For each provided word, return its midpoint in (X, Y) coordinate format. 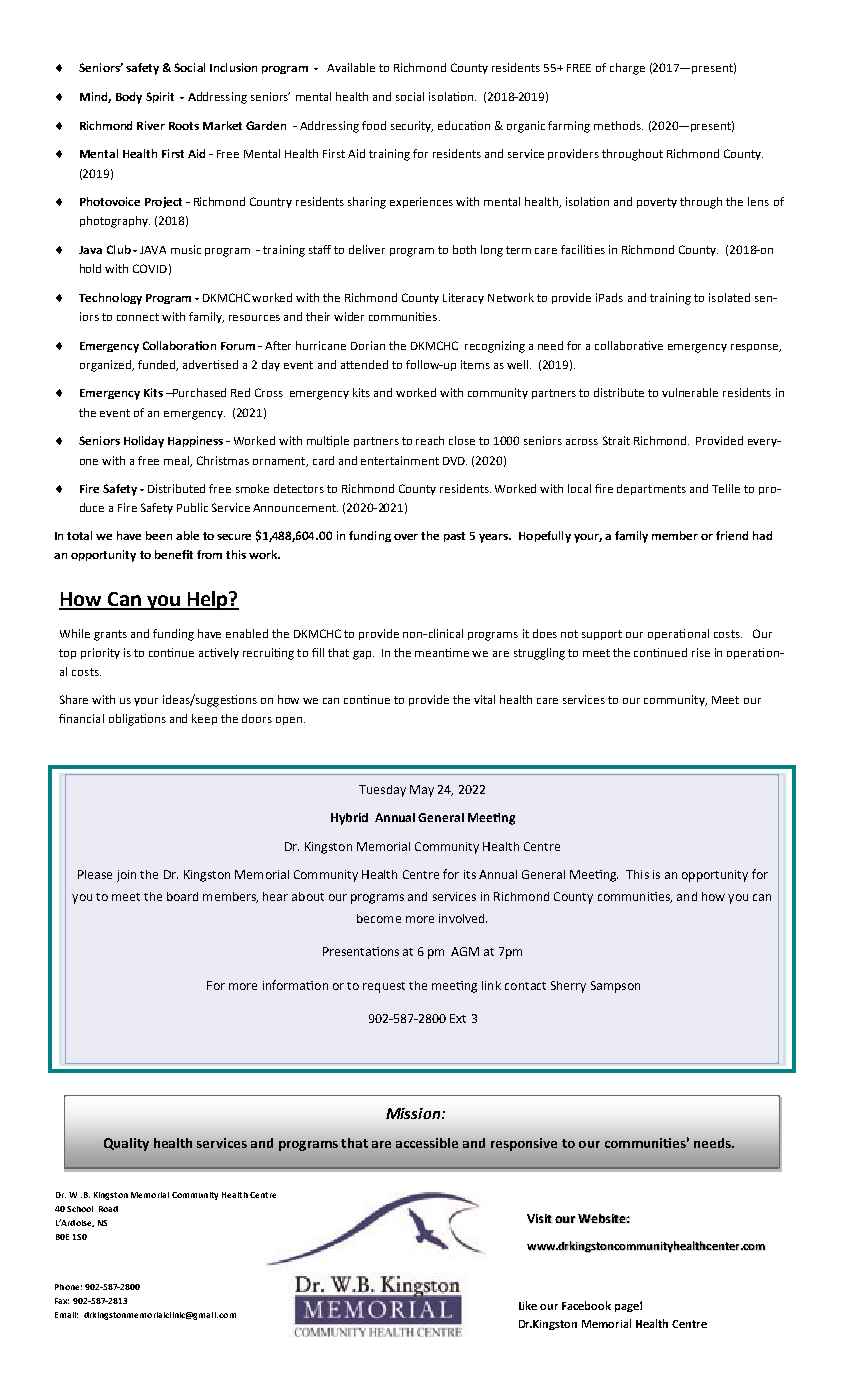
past (454, 537)
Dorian (368, 345)
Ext (458, 1018)
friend (732, 535)
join (126, 876)
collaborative (629, 345)
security (412, 126)
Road (108, 1209)
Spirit (160, 97)
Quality (126, 1144)
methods (618, 125)
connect (138, 317)
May (422, 791)
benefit (174, 554)
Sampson (615, 987)
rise (701, 652)
